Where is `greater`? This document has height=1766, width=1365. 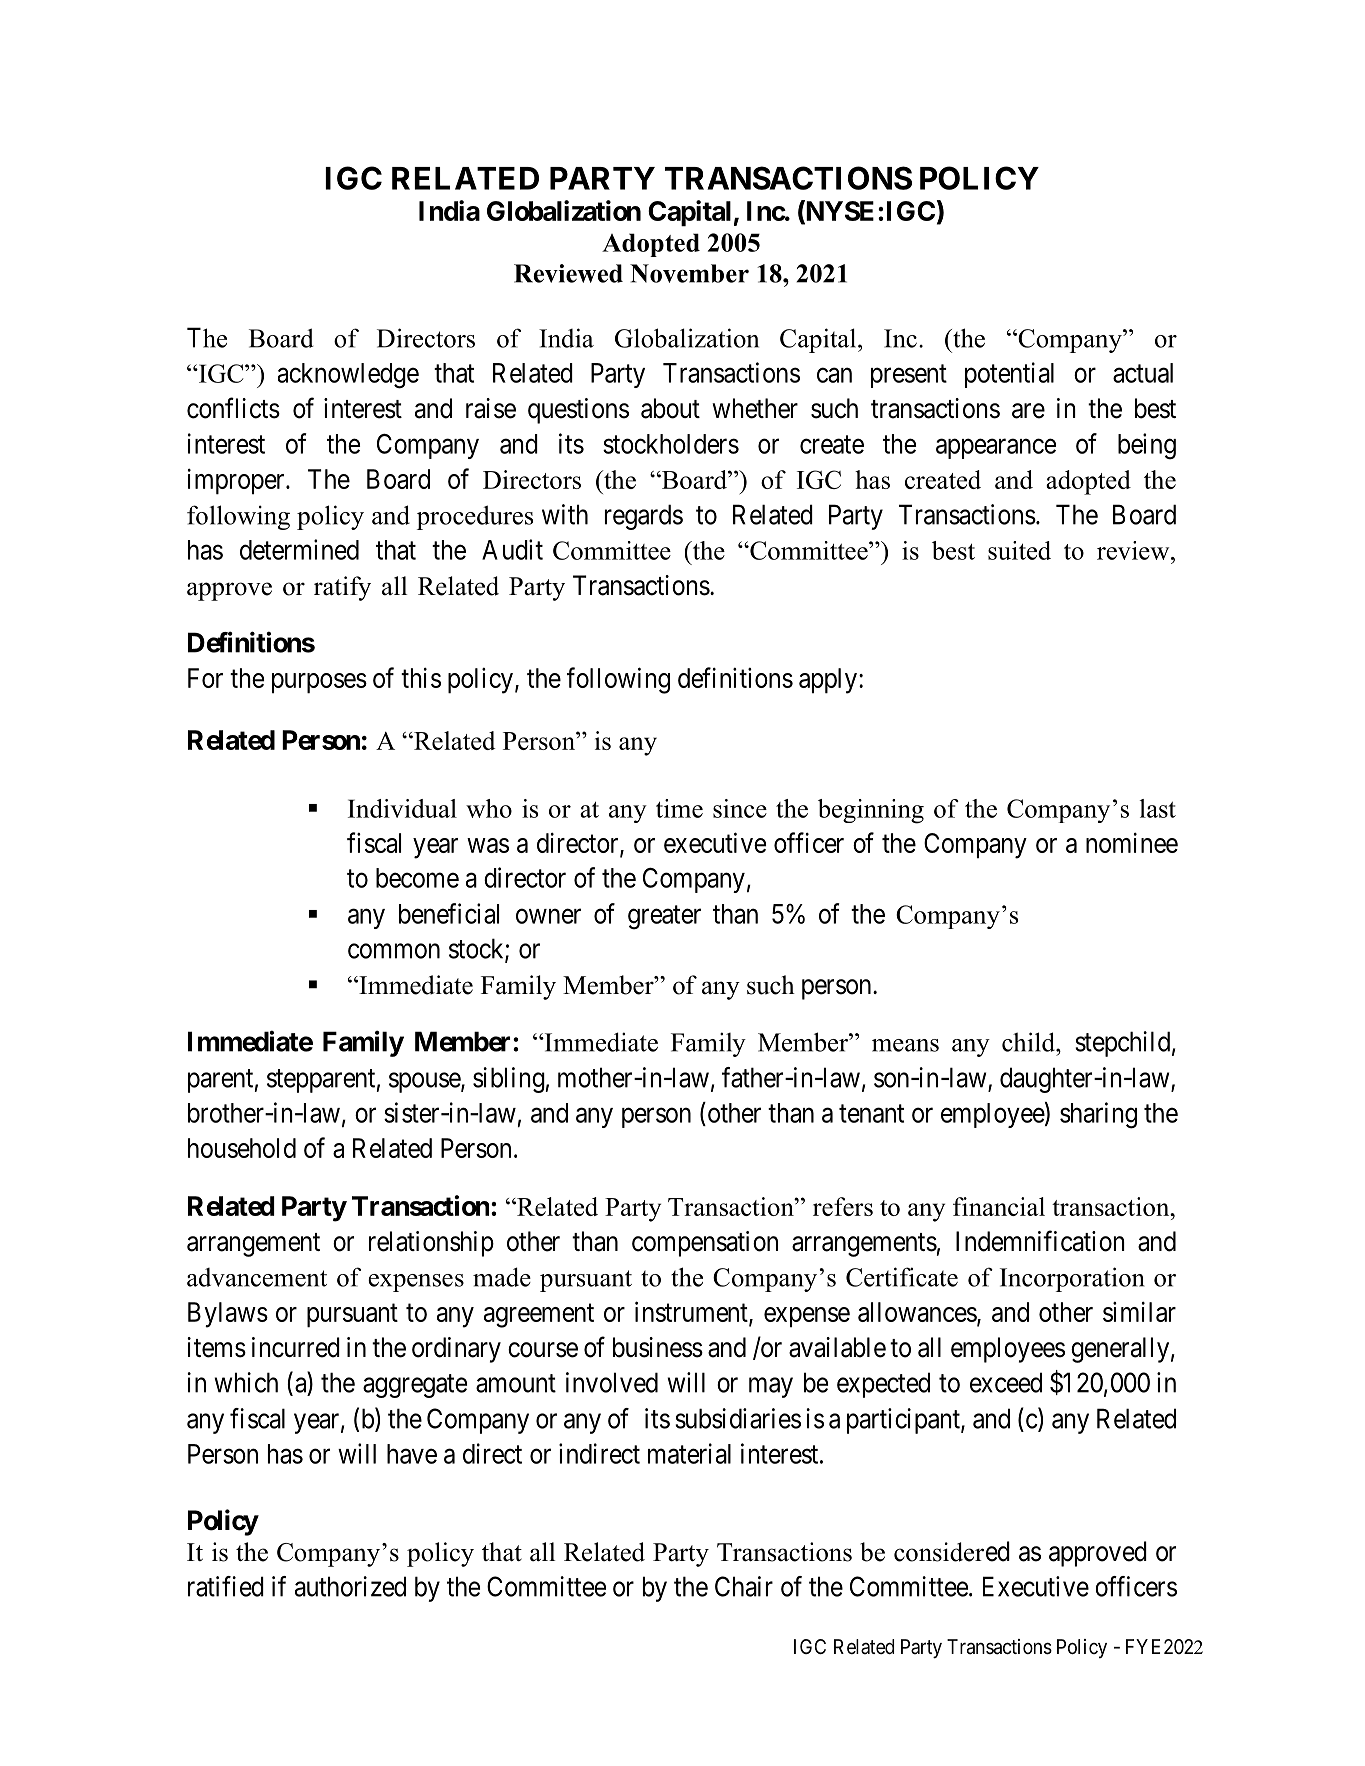
greater is located at coordinates (664, 917).
